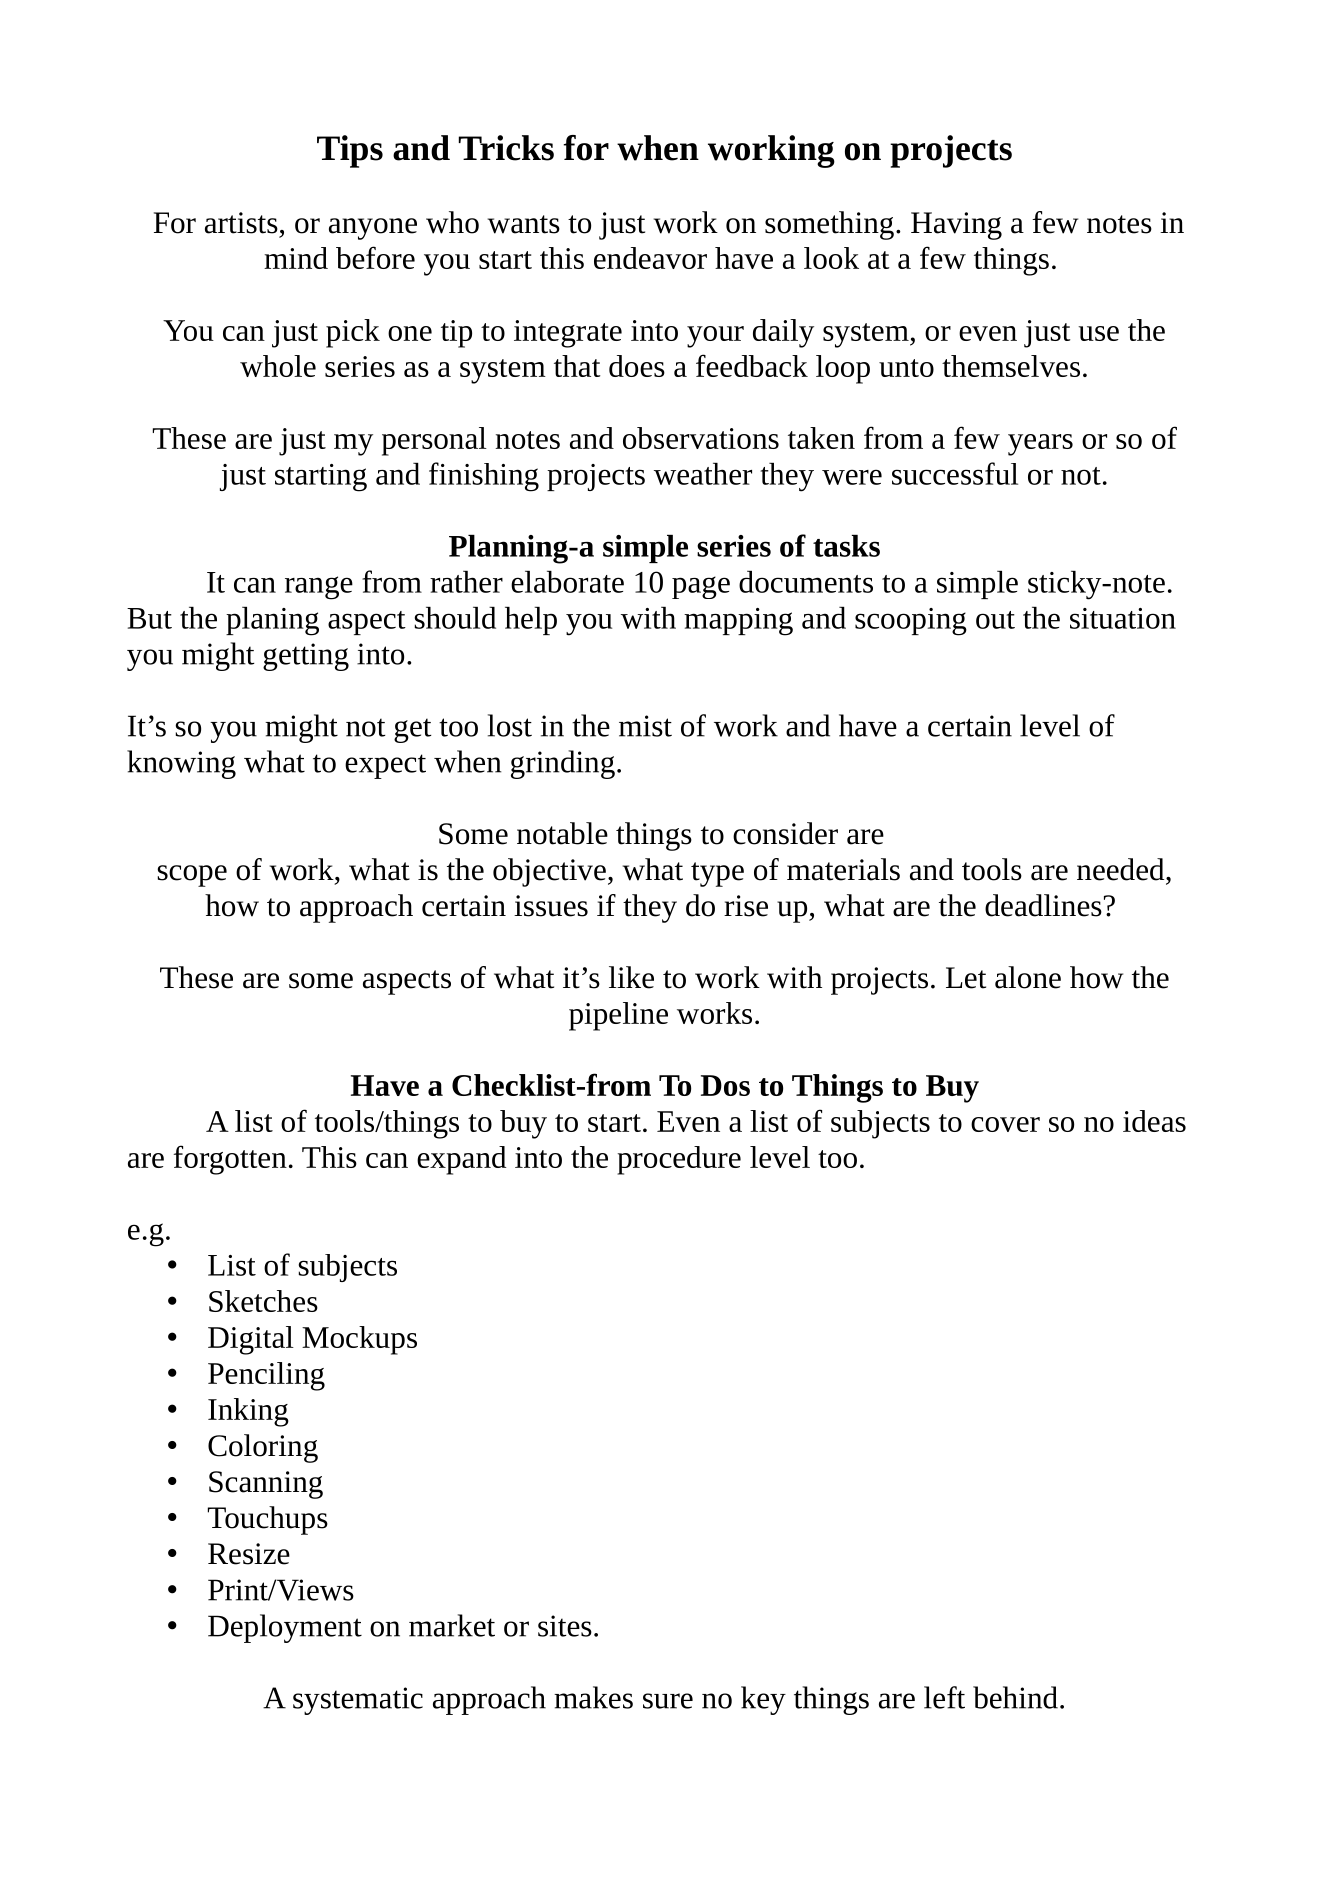 This image has width=1329, height=1880. I want to click on artists, so click(241, 223).
